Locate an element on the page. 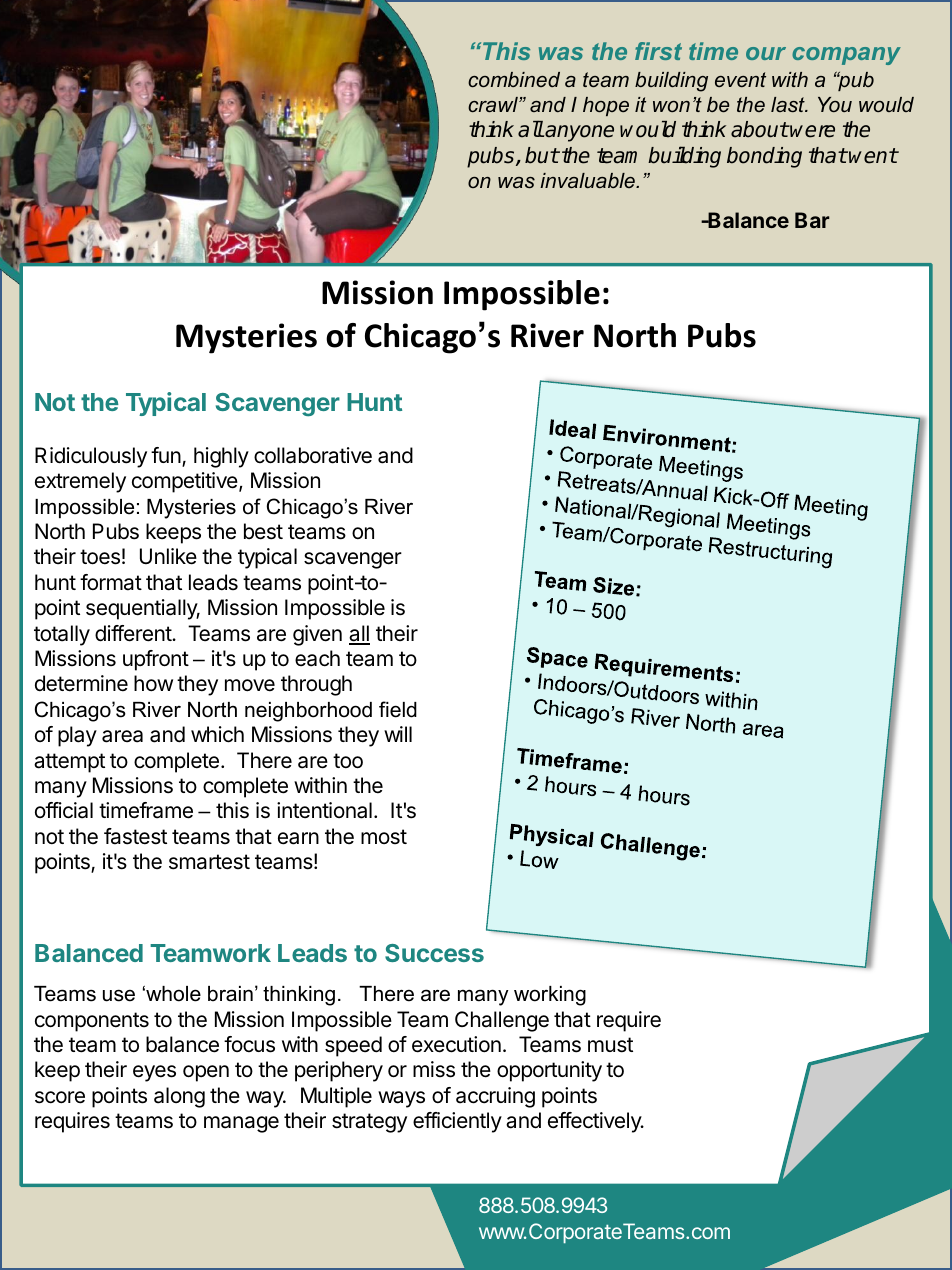 The width and height of the image is (952, 1270). will is located at coordinates (398, 734).
